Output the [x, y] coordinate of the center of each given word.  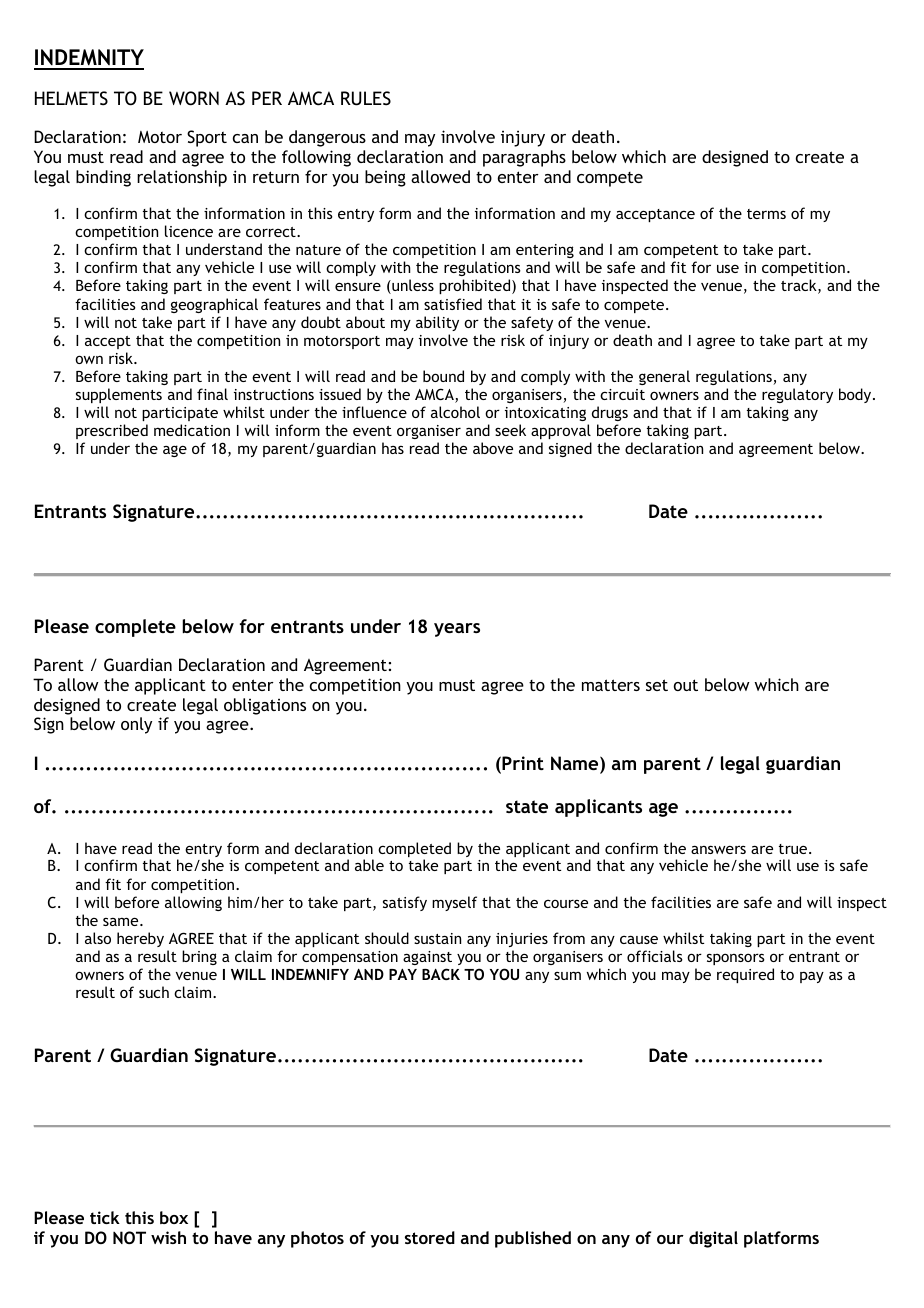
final [212, 394]
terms [766, 214]
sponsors [736, 959]
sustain [437, 938]
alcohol [455, 412]
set [657, 685]
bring [199, 957]
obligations [265, 706]
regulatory [797, 395]
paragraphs [524, 158]
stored [430, 1237]
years [457, 630]
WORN [194, 98]
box [174, 1217]
